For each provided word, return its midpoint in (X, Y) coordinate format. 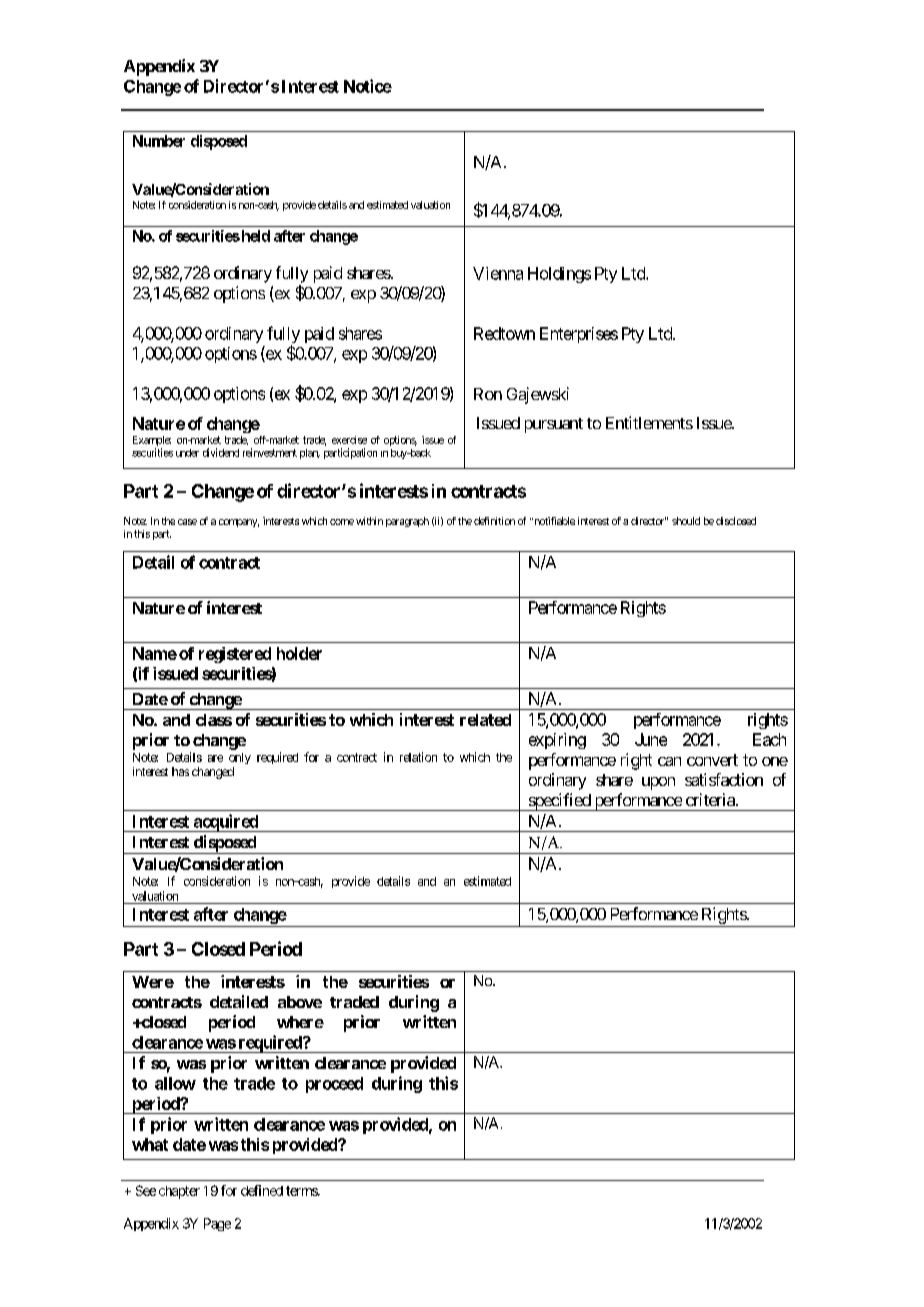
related (485, 720)
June (651, 739)
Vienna (498, 273)
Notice (368, 86)
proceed (334, 1085)
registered (235, 655)
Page (217, 1224)
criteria (711, 799)
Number (159, 141)
